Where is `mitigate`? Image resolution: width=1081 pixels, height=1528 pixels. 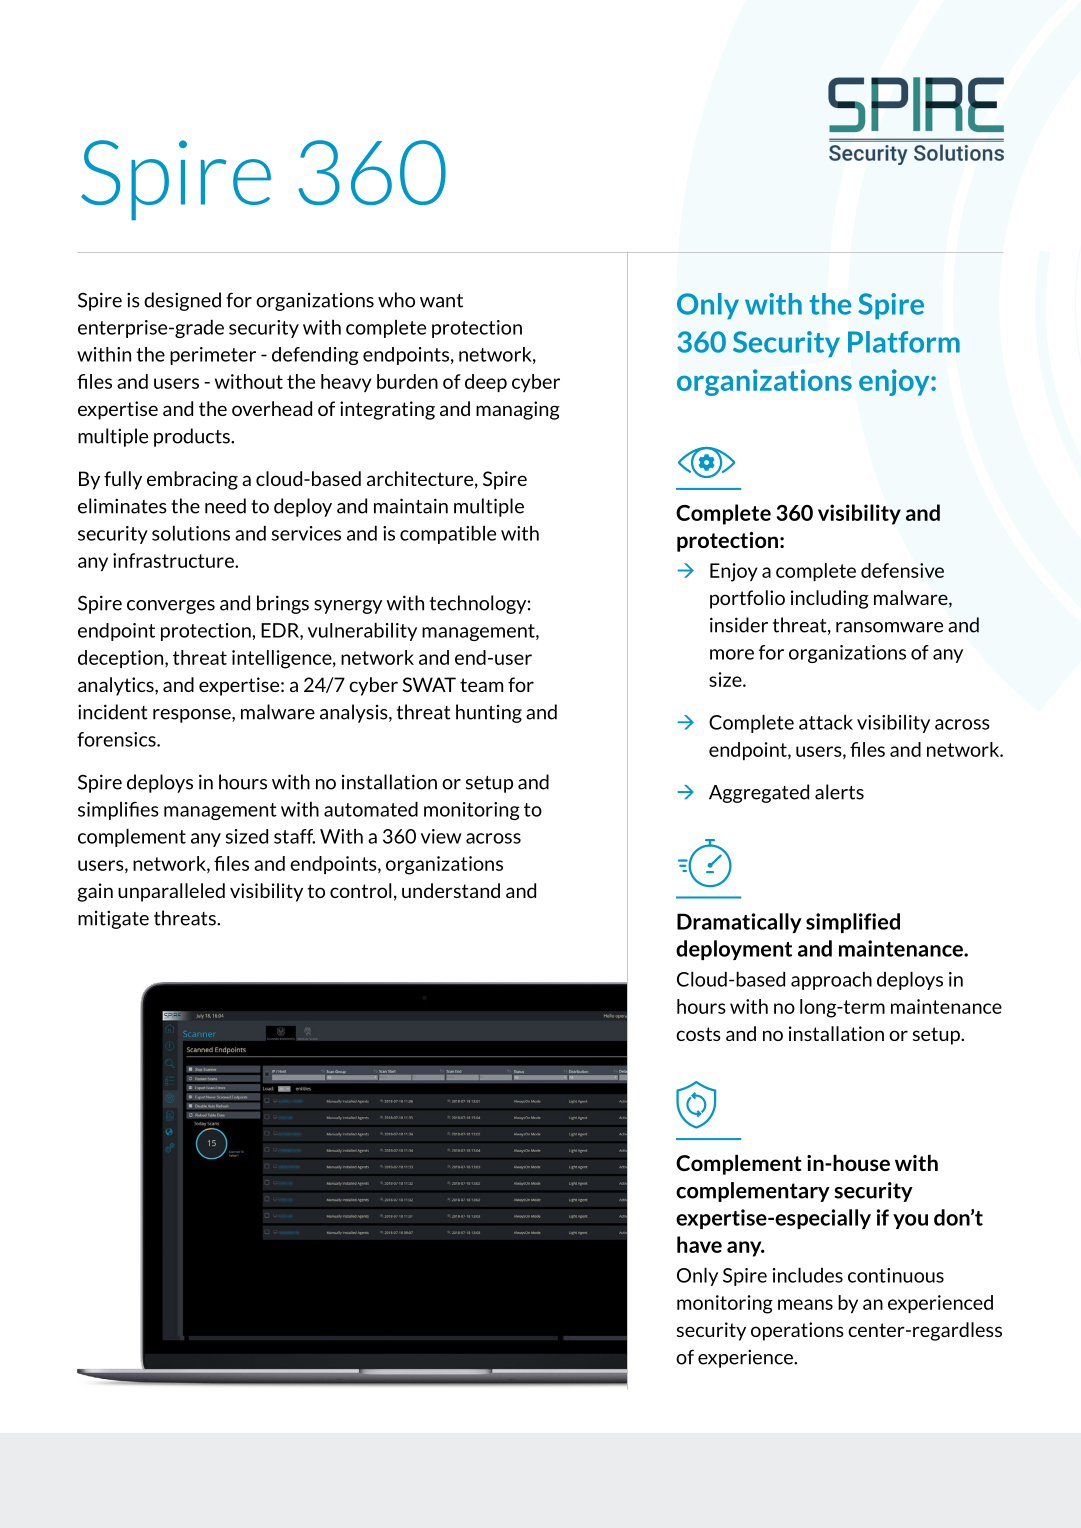
mitigate is located at coordinates (113, 919).
